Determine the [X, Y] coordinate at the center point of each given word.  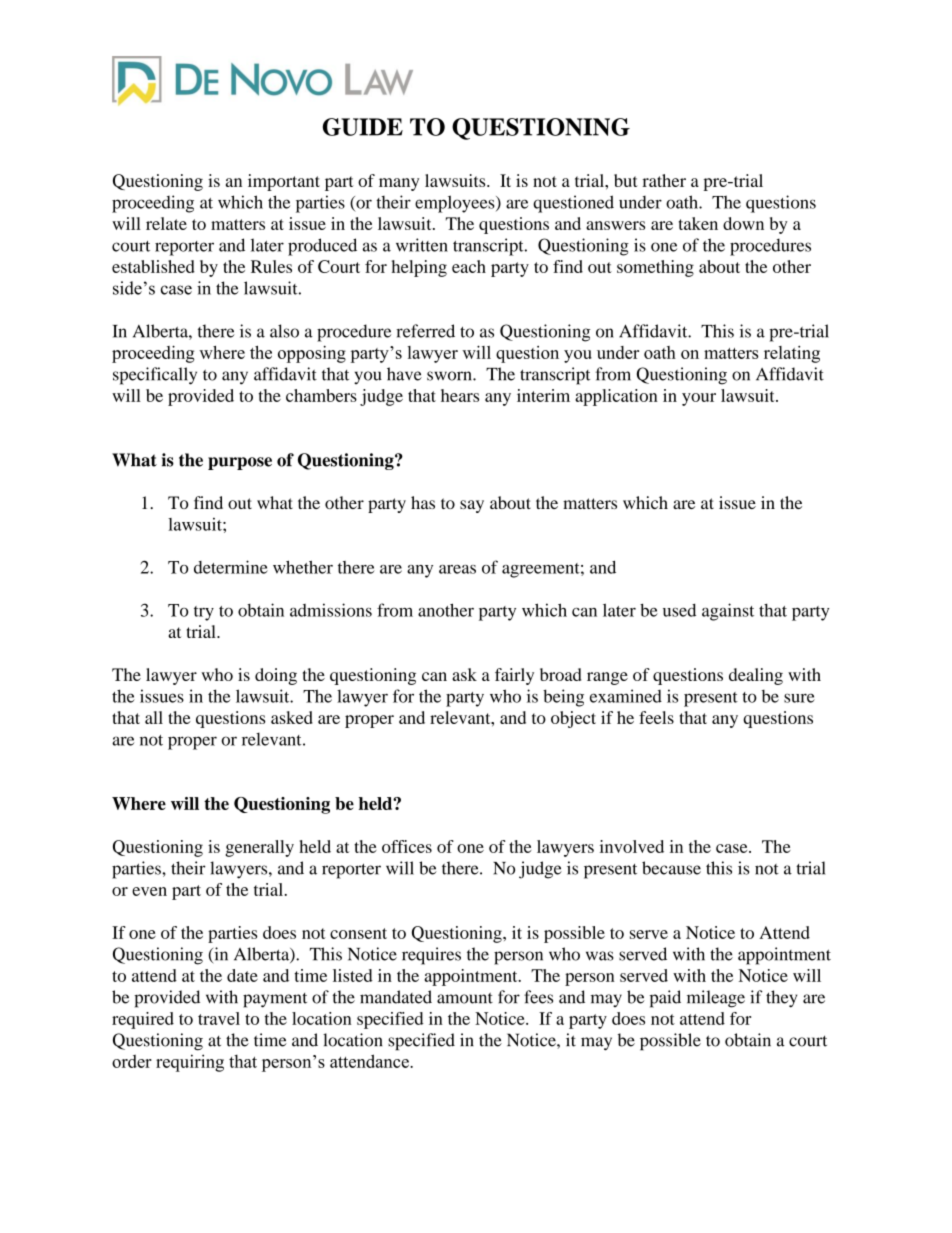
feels [656, 717]
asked [292, 717]
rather [664, 180]
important [284, 182]
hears [460, 395]
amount [465, 998]
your [699, 399]
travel [219, 1018]
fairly [514, 676]
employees [456, 204]
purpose [240, 463]
